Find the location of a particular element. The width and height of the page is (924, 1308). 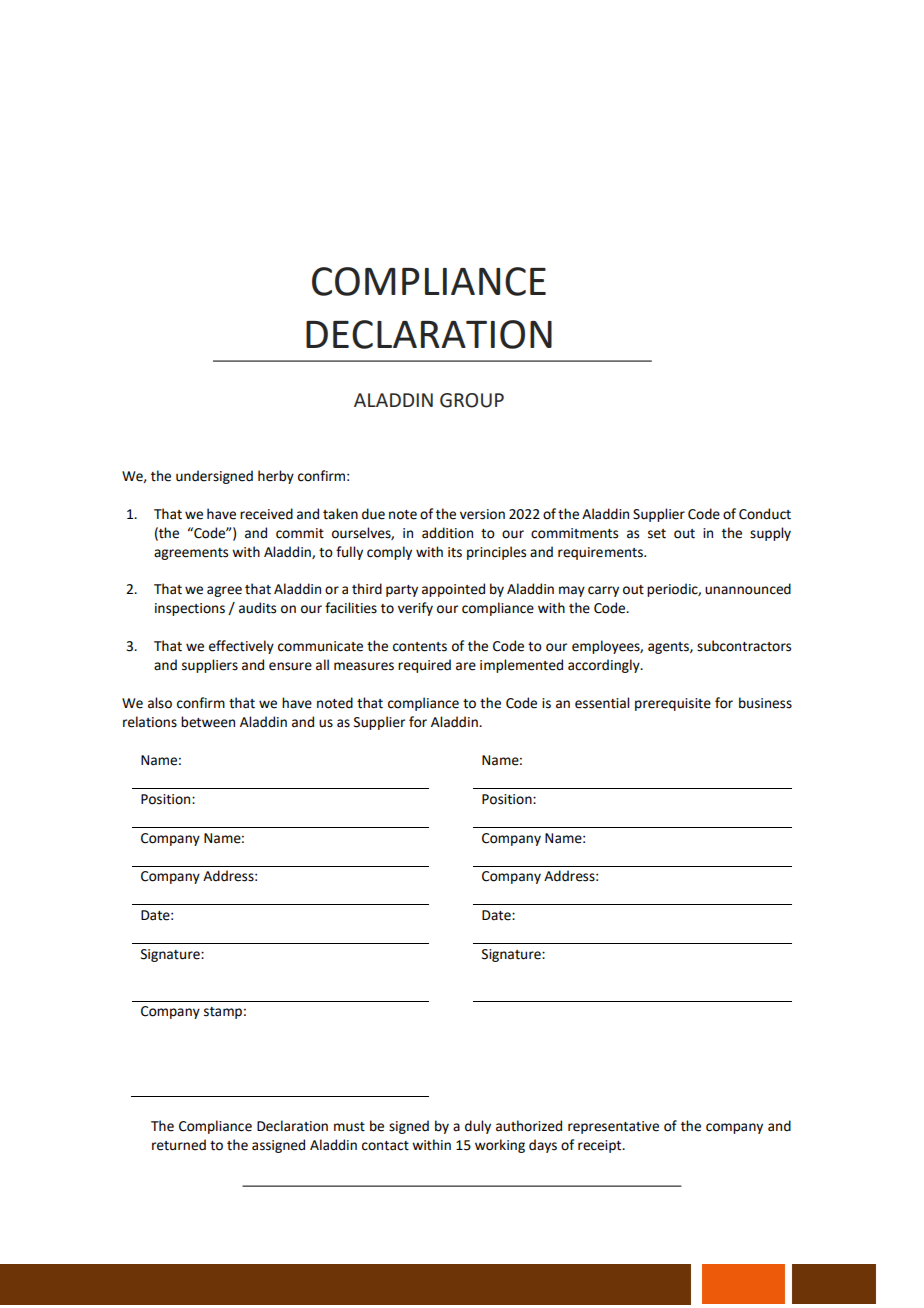

Conduct is located at coordinates (765, 514).
